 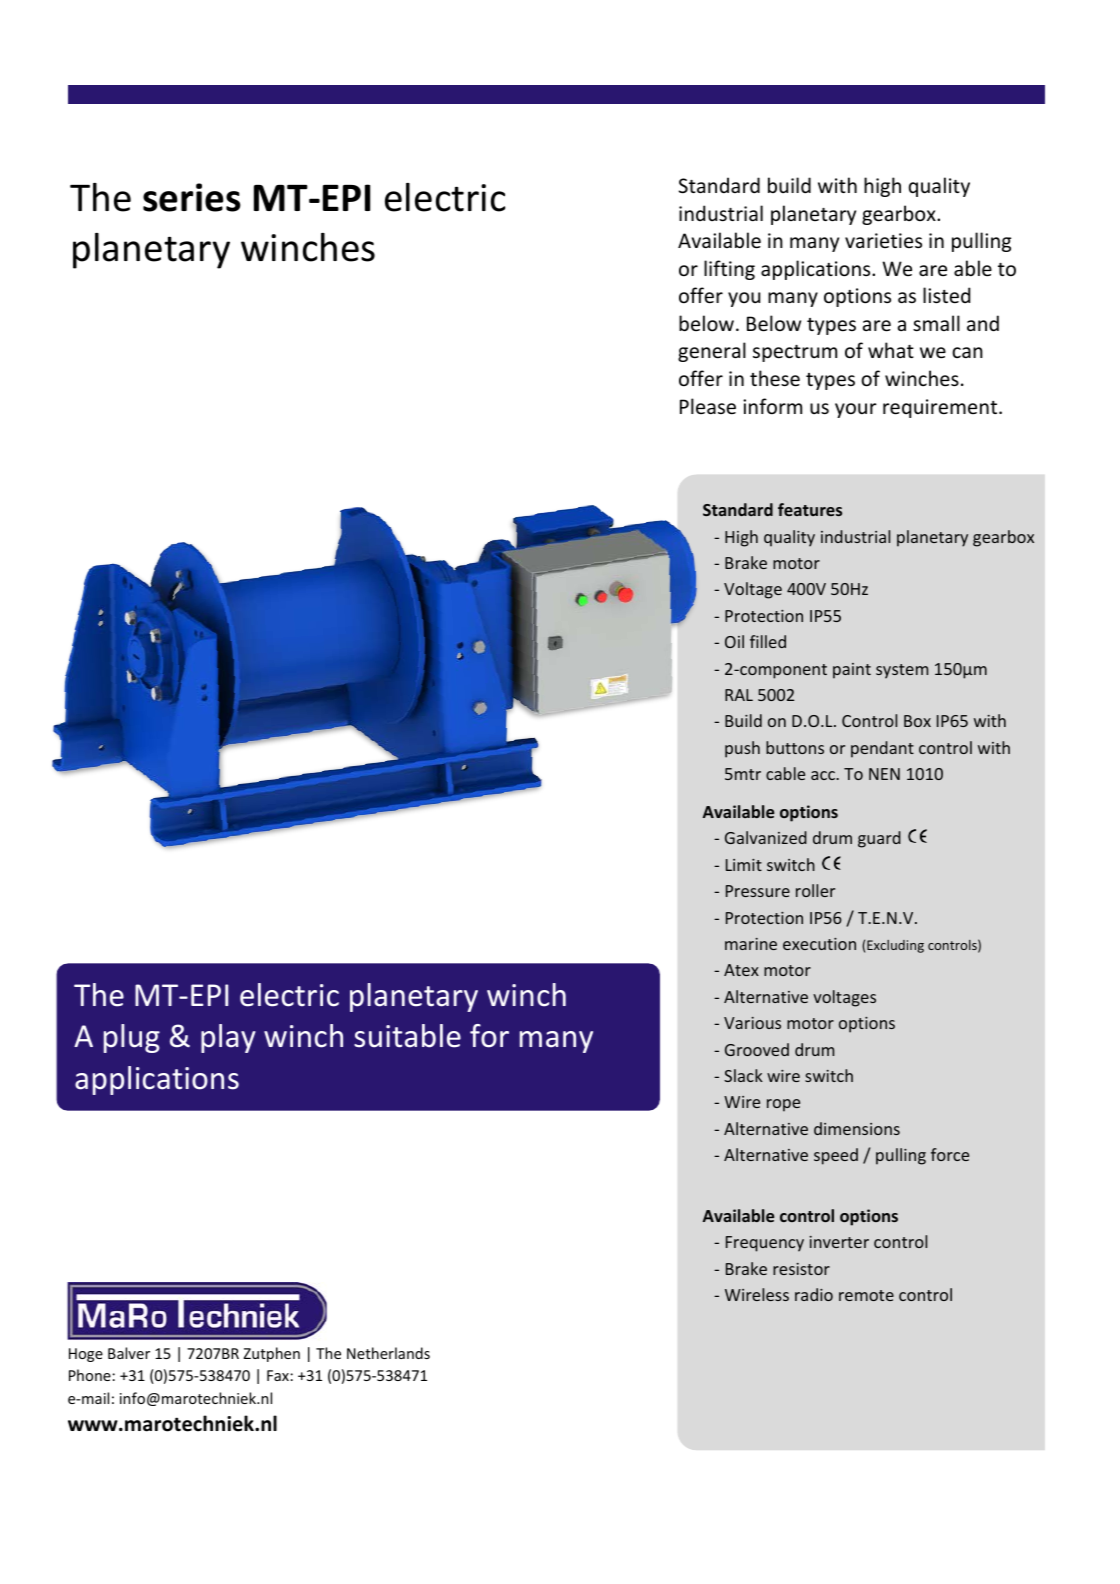 What do you see at coordinates (388, 1353) in the screenshot?
I see `Netherlands` at bounding box center [388, 1353].
